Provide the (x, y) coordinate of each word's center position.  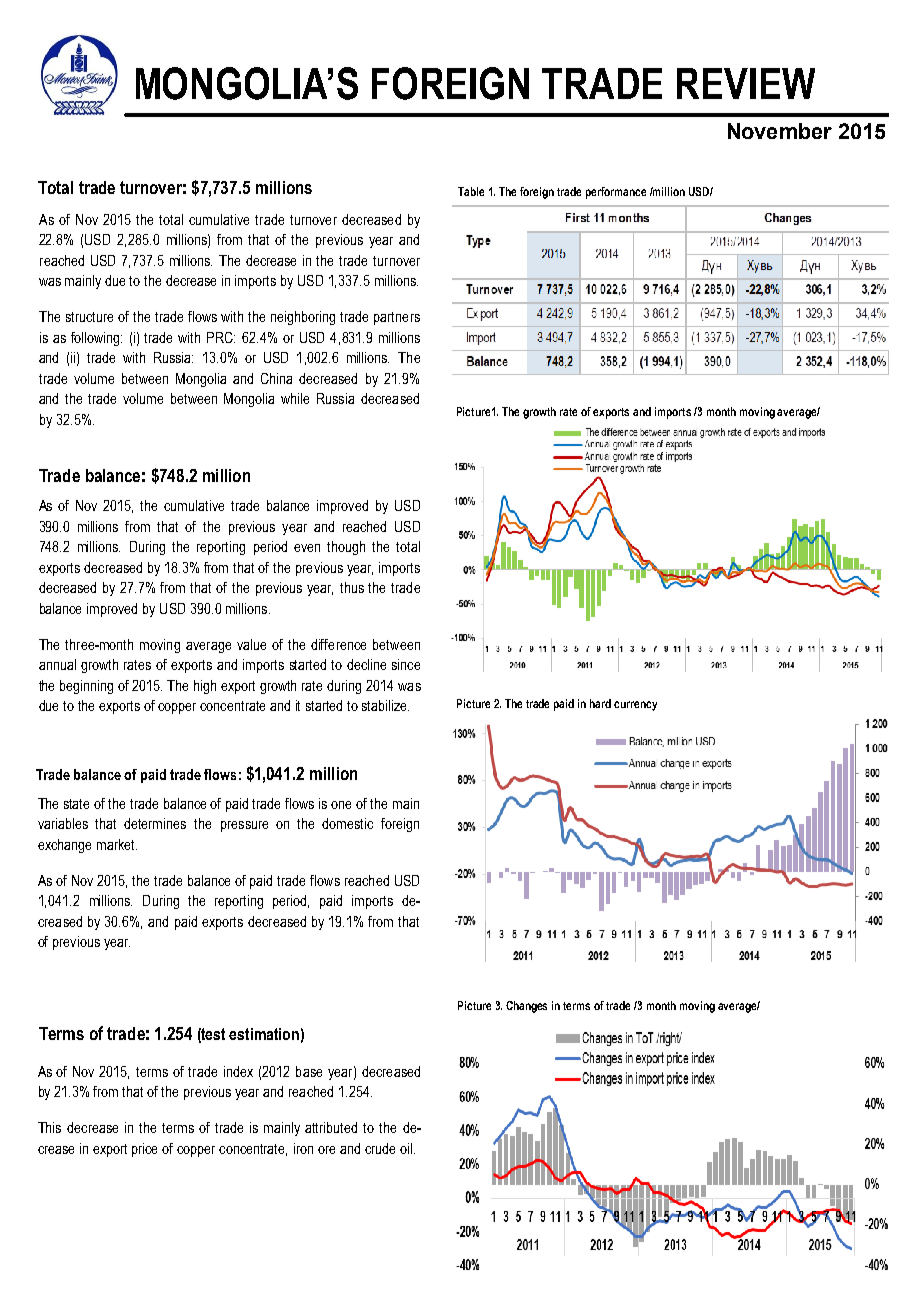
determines (155, 823)
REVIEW (746, 83)
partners (397, 318)
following (96, 339)
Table (471, 191)
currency (635, 706)
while (295, 398)
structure (89, 317)
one (341, 805)
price (144, 1150)
